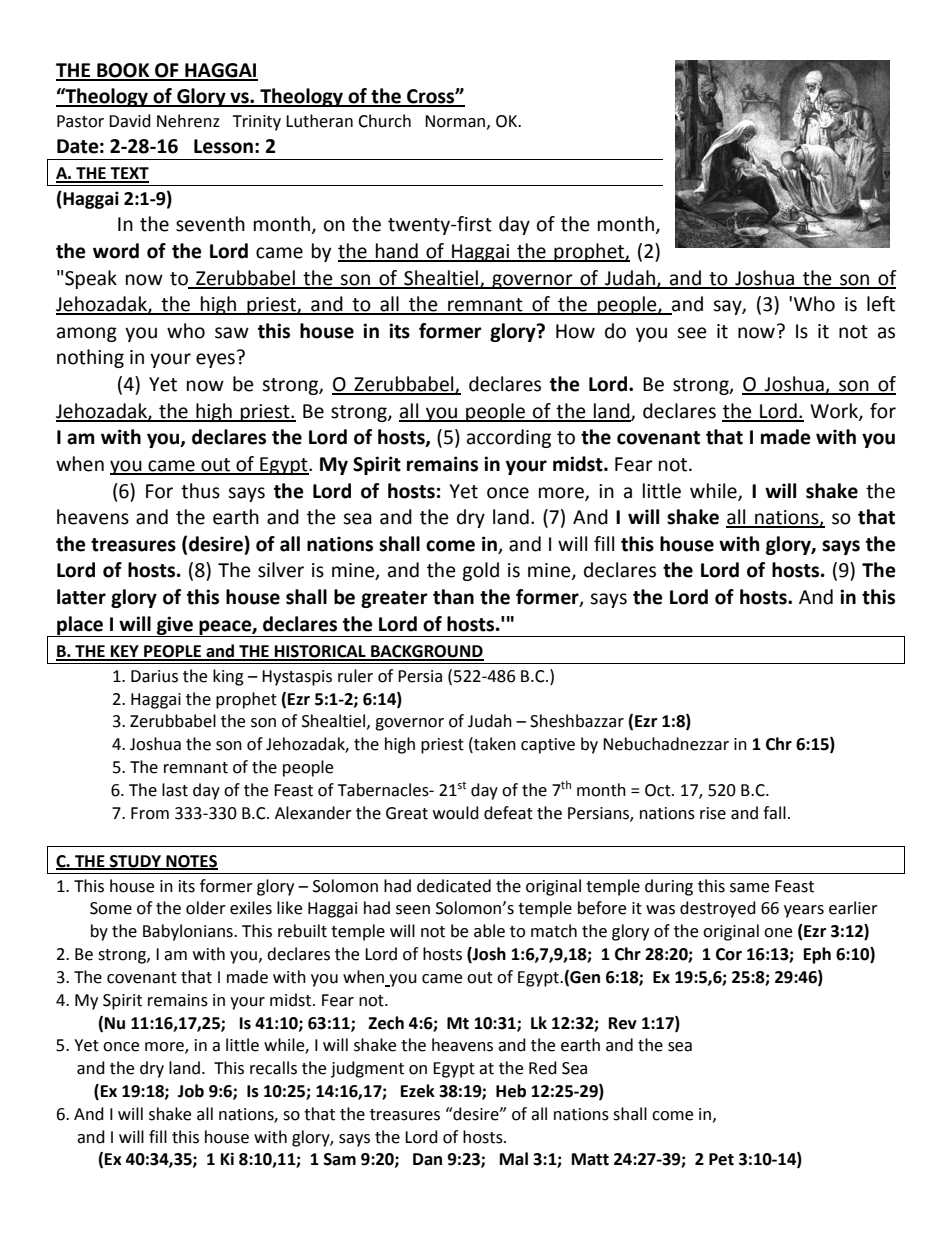  What do you see at coordinates (835, 411) in the screenshot?
I see `Work` at bounding box center [835, 411].
